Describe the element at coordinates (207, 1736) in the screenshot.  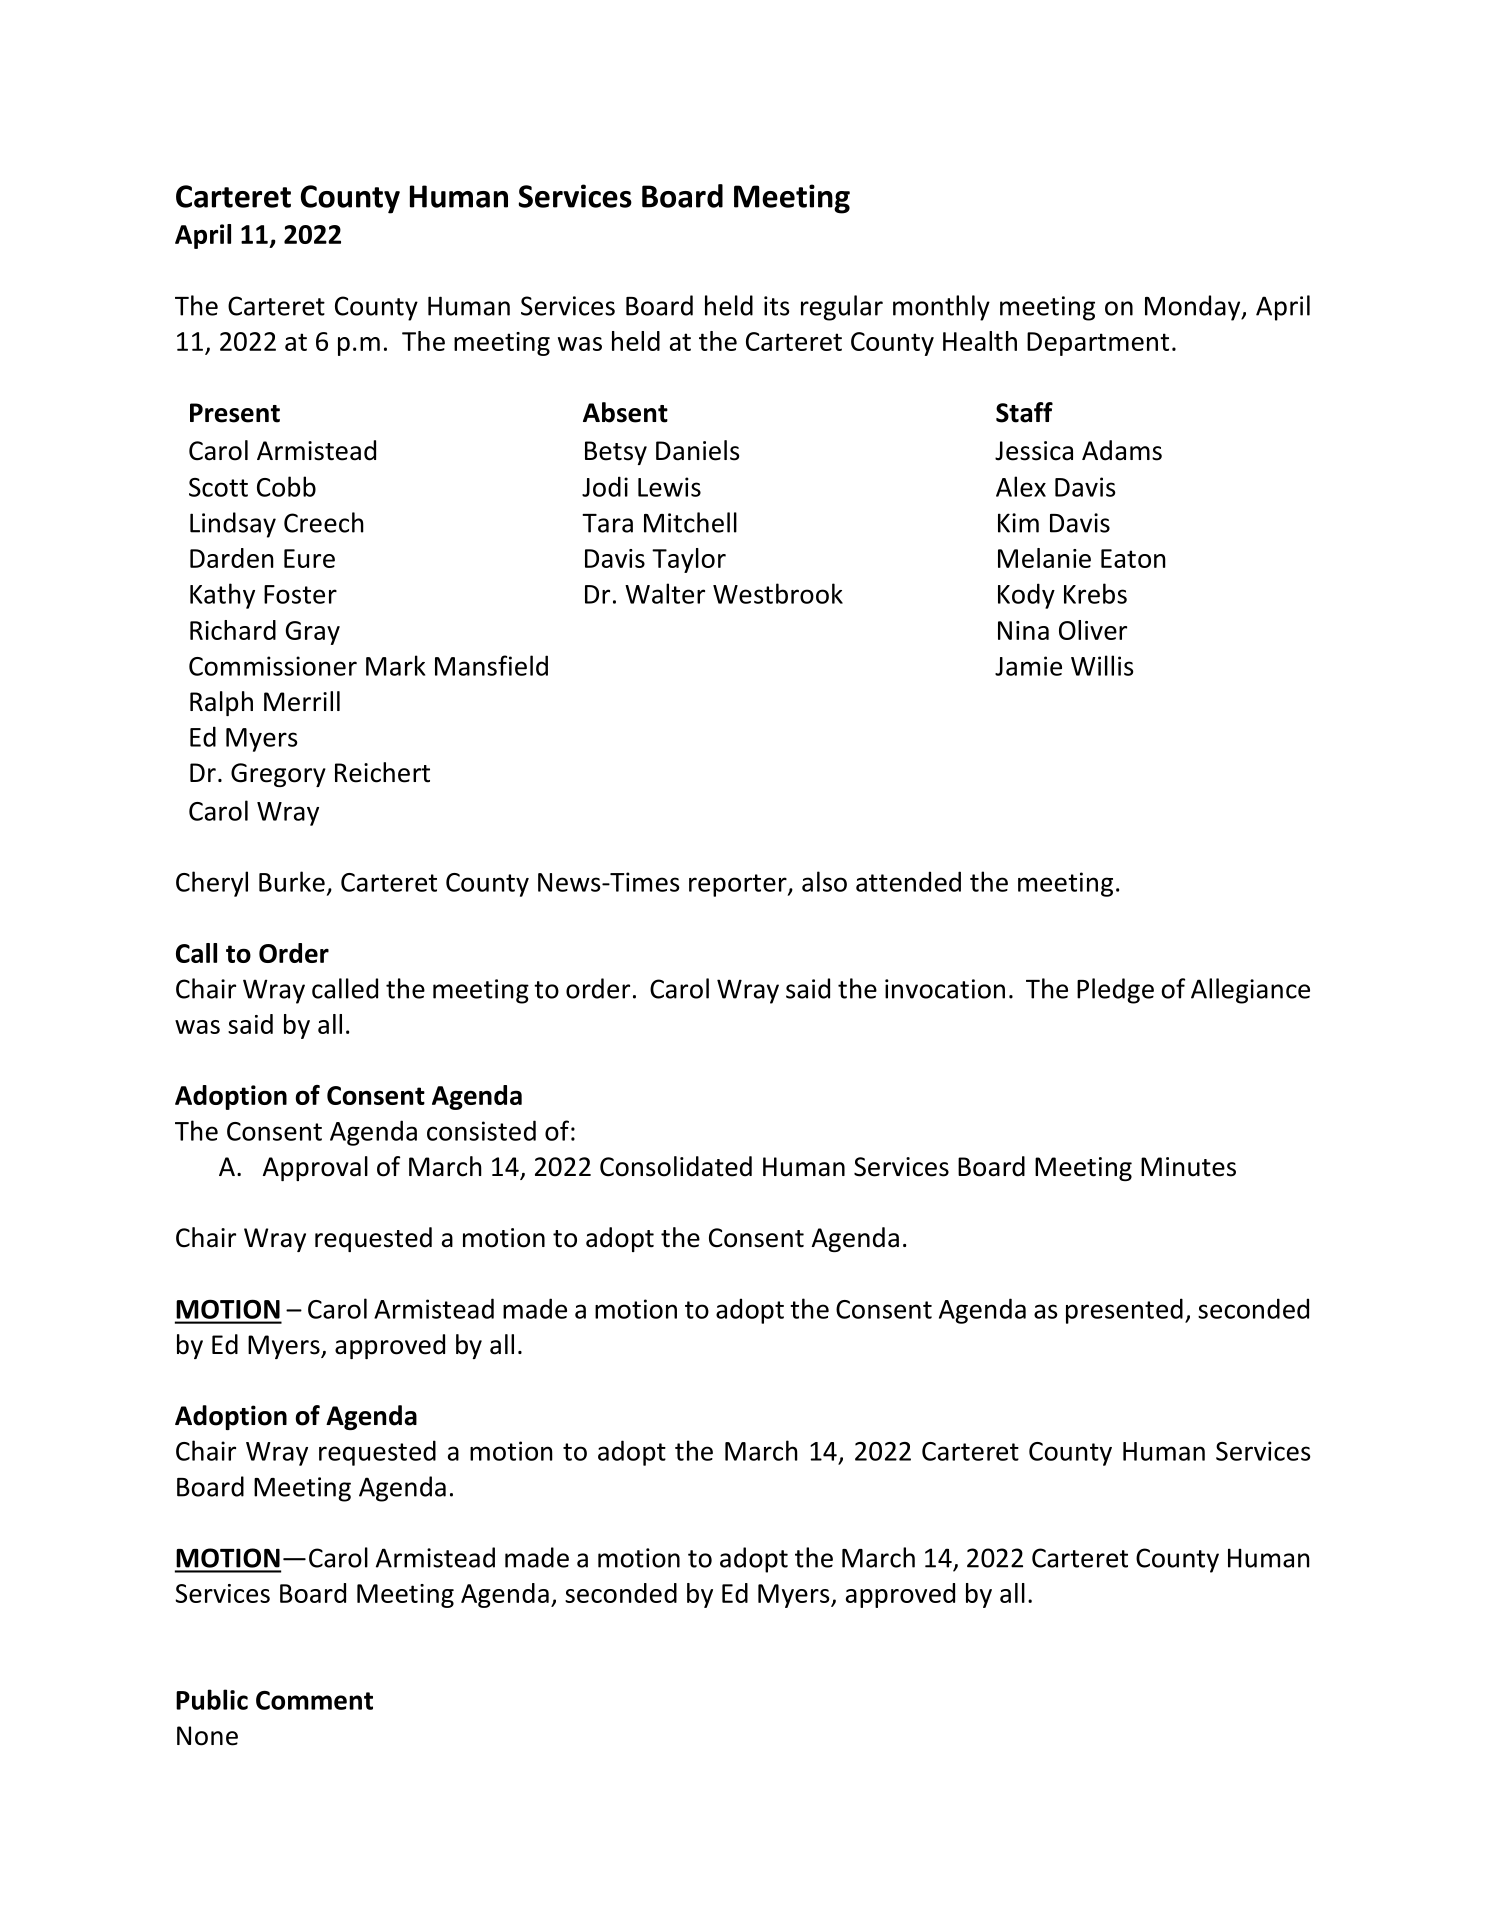
I see `None` at that location.
